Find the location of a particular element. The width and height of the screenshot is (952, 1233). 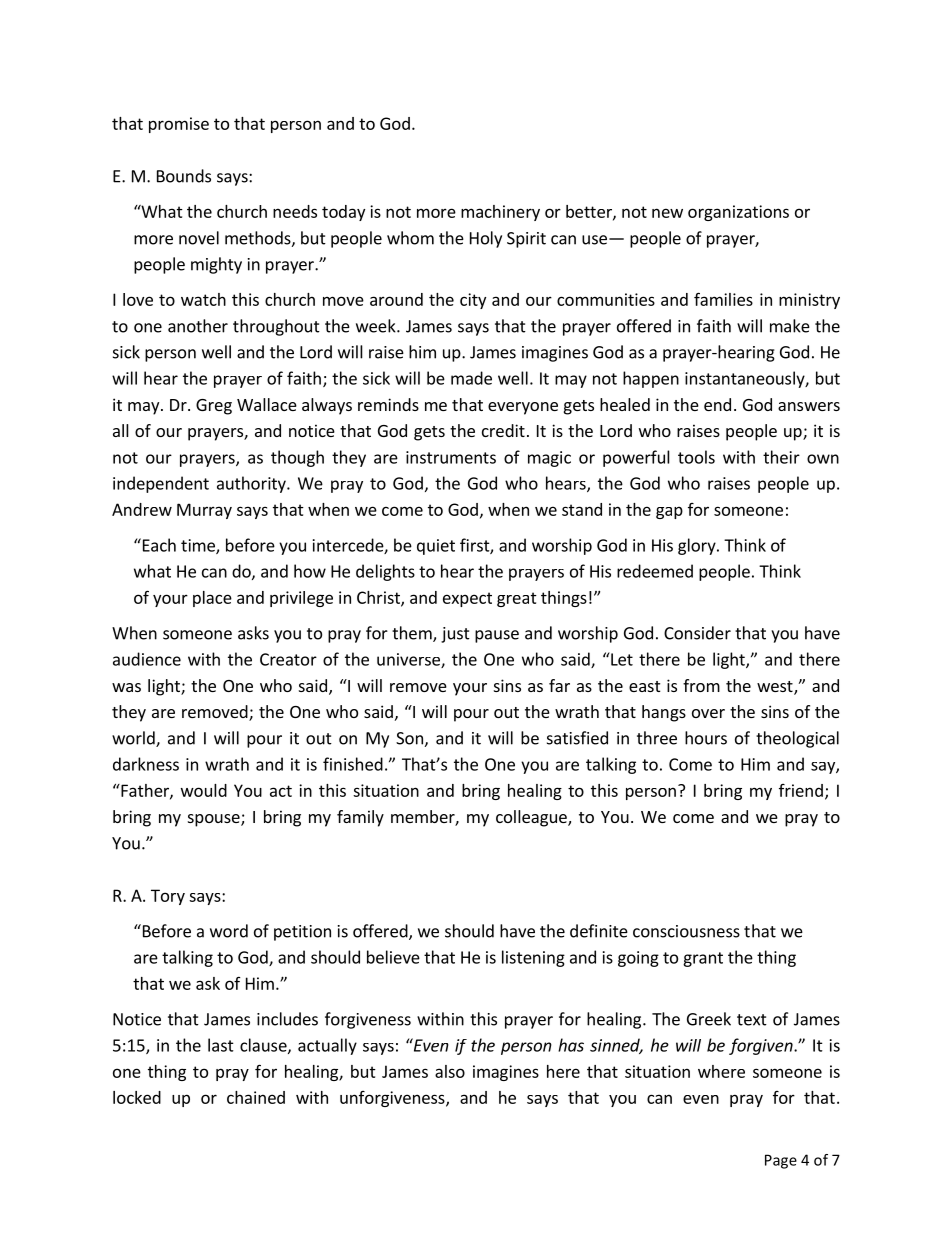

asks is located at coordinates (253, 633).
